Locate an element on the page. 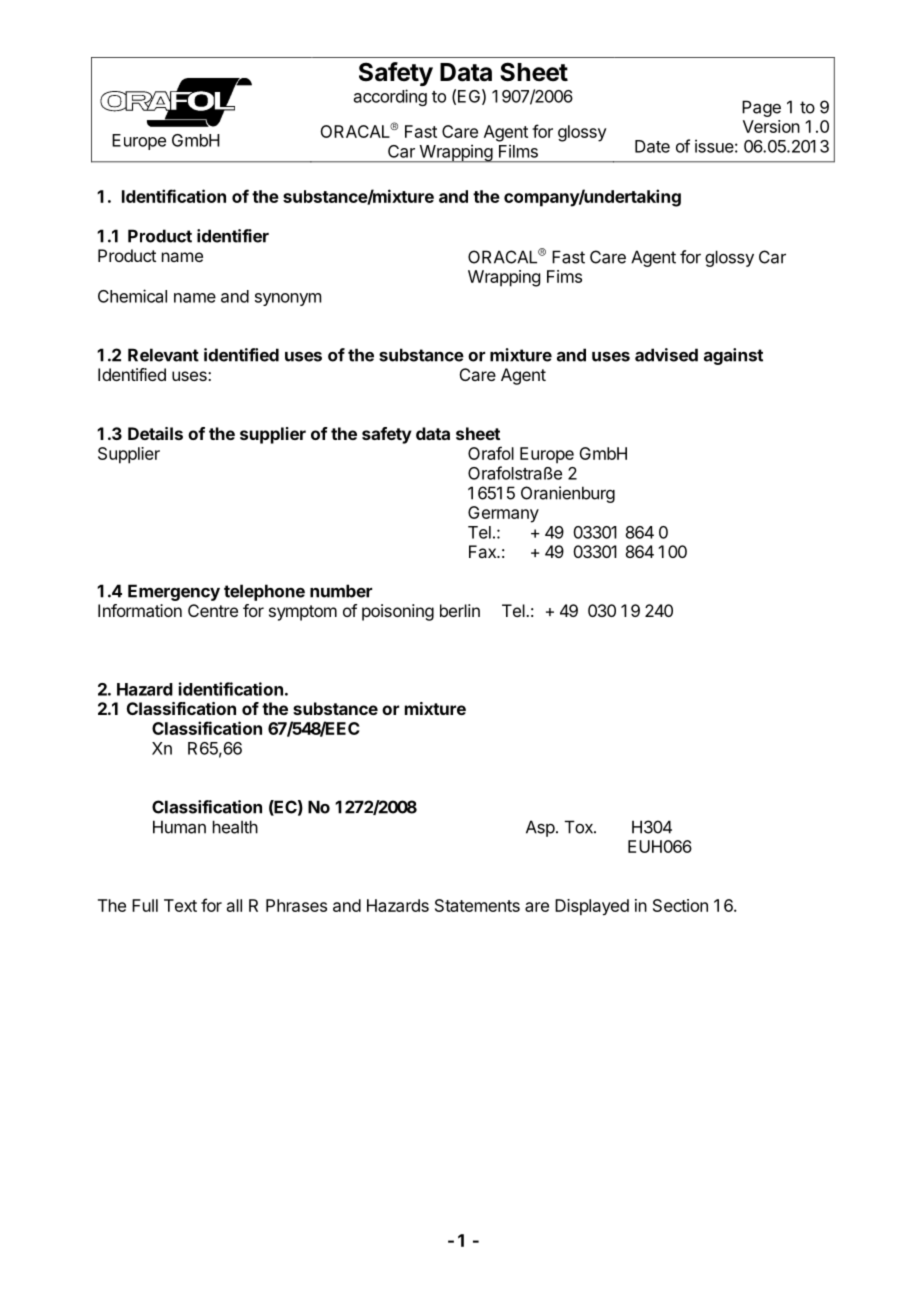 The width and height of the document is (924, 1308). all is located at coordinates (234, 905).
